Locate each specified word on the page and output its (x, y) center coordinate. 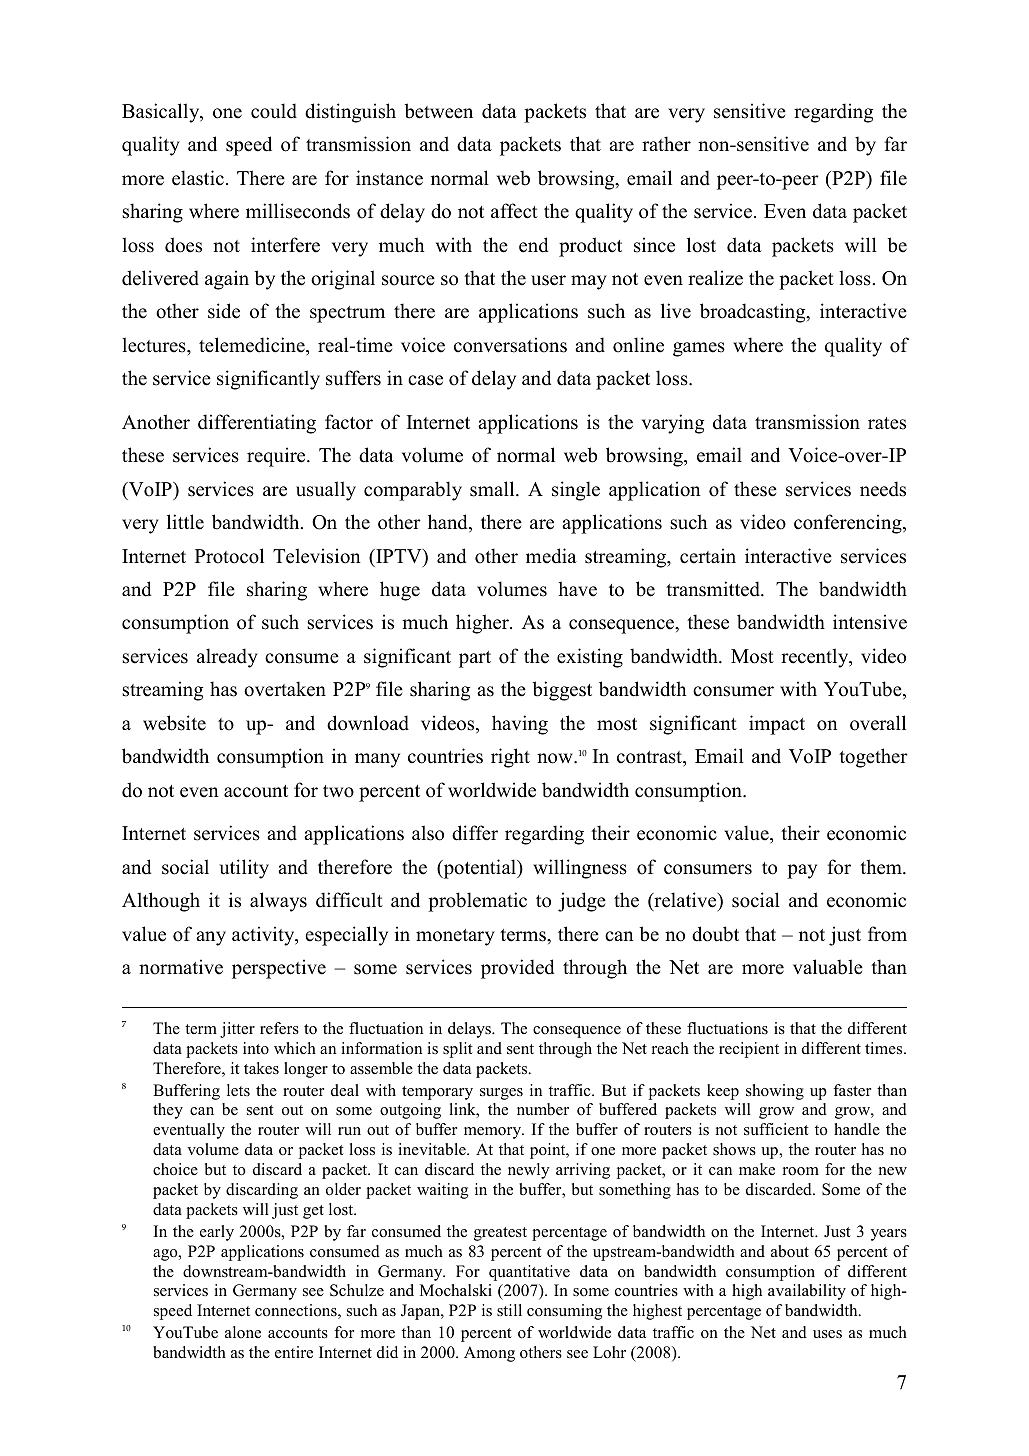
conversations (510, 345)
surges (501, 1094)
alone (243, 1332)
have (577, 589)
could (274, 111)
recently (816, 658)
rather (666, 144)
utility (244, 869)
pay (802, 871)
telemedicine (253, 345)
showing (775, 1092)
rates (887, 423)
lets (238, 1090)
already (227, 658)
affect (514, 211)
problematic (477, 902)
